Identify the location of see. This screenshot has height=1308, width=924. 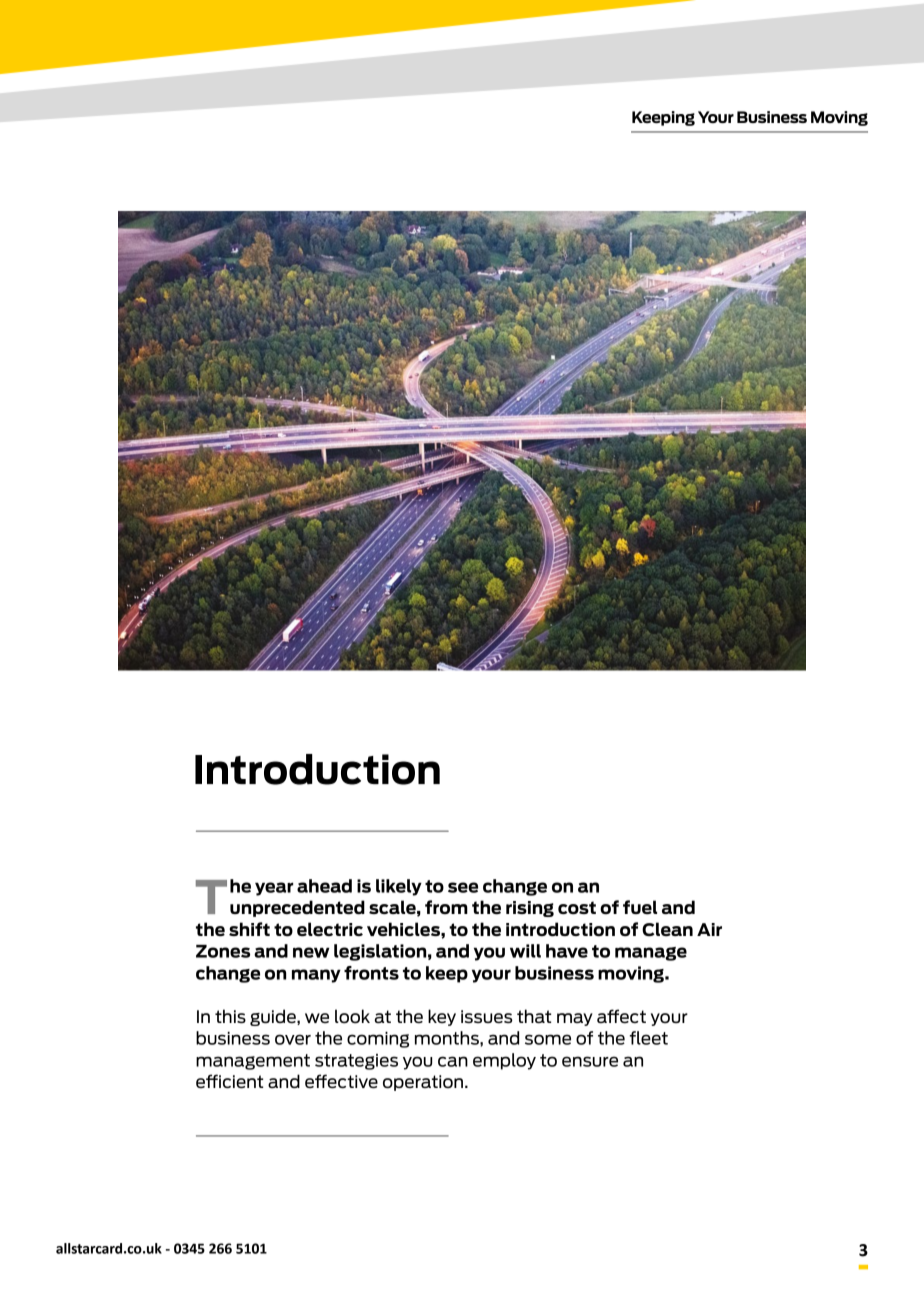
(463, 887).
